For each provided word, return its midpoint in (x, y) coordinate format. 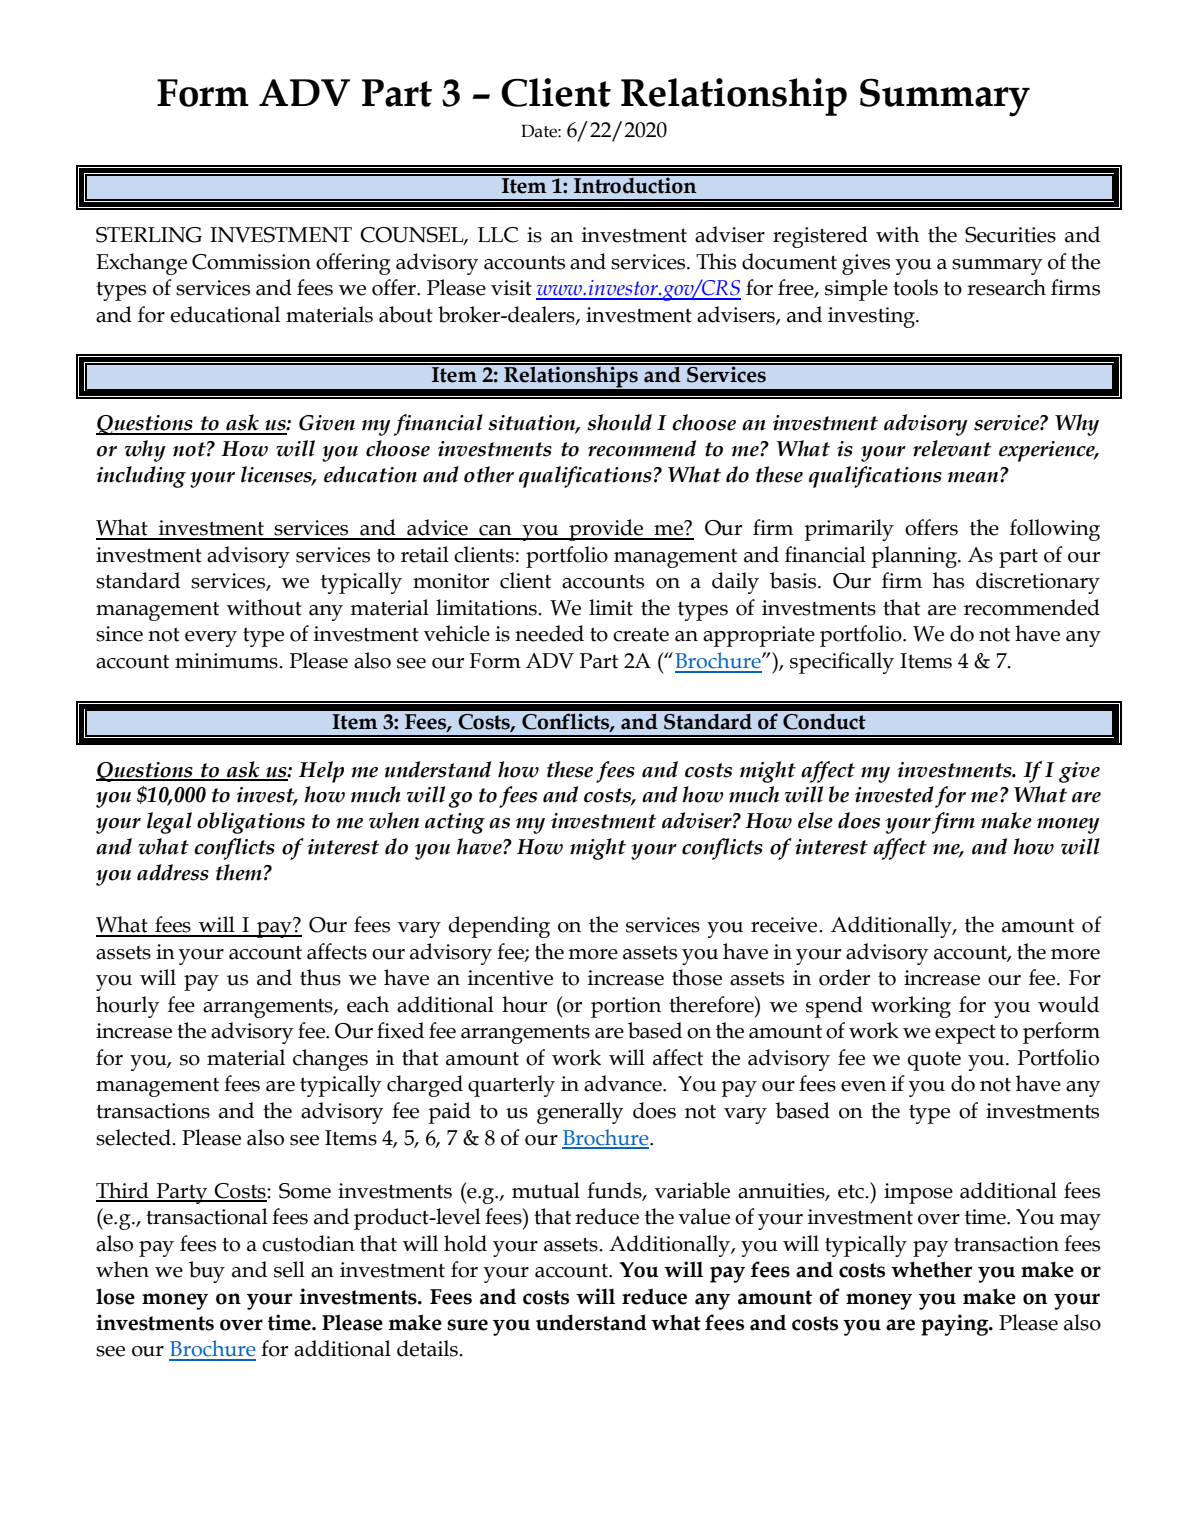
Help (321, 772)
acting (455, 823)
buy (207, 1272)
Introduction (635, 184)
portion (626, 1007)
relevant (952, 448)
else (815, 820)
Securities (1010, 235)
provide (606, 530)
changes (330, 1060)
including (141, 477)
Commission (251, 262)
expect (965, 1034)
